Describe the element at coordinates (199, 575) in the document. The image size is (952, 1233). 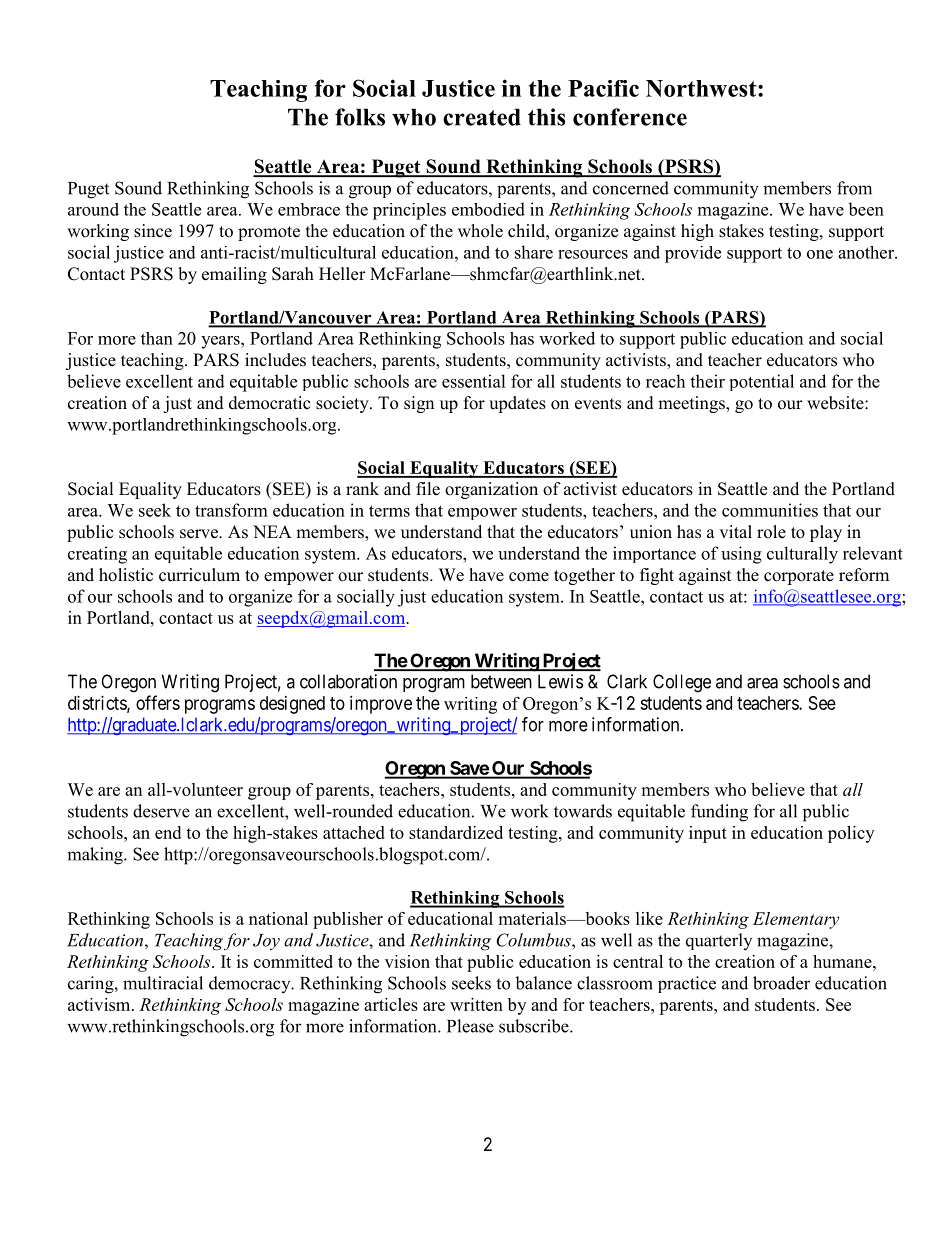
I see `curriculum` at that location.
